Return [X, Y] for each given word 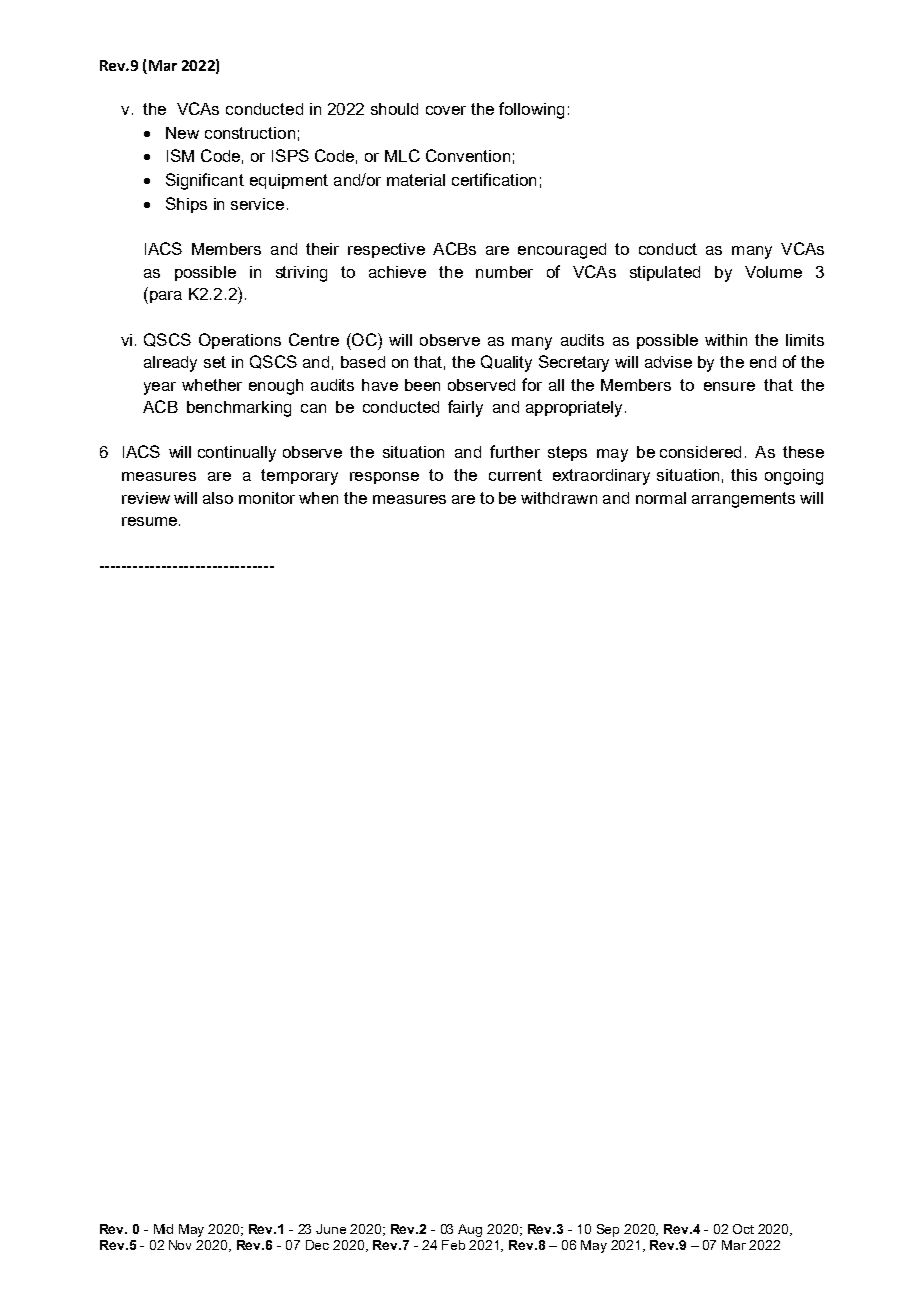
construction [250, 133]
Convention [468, 155]
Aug [470, 1230]
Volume [773, 272]
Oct [743, 1229]
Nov [180, 1245]
